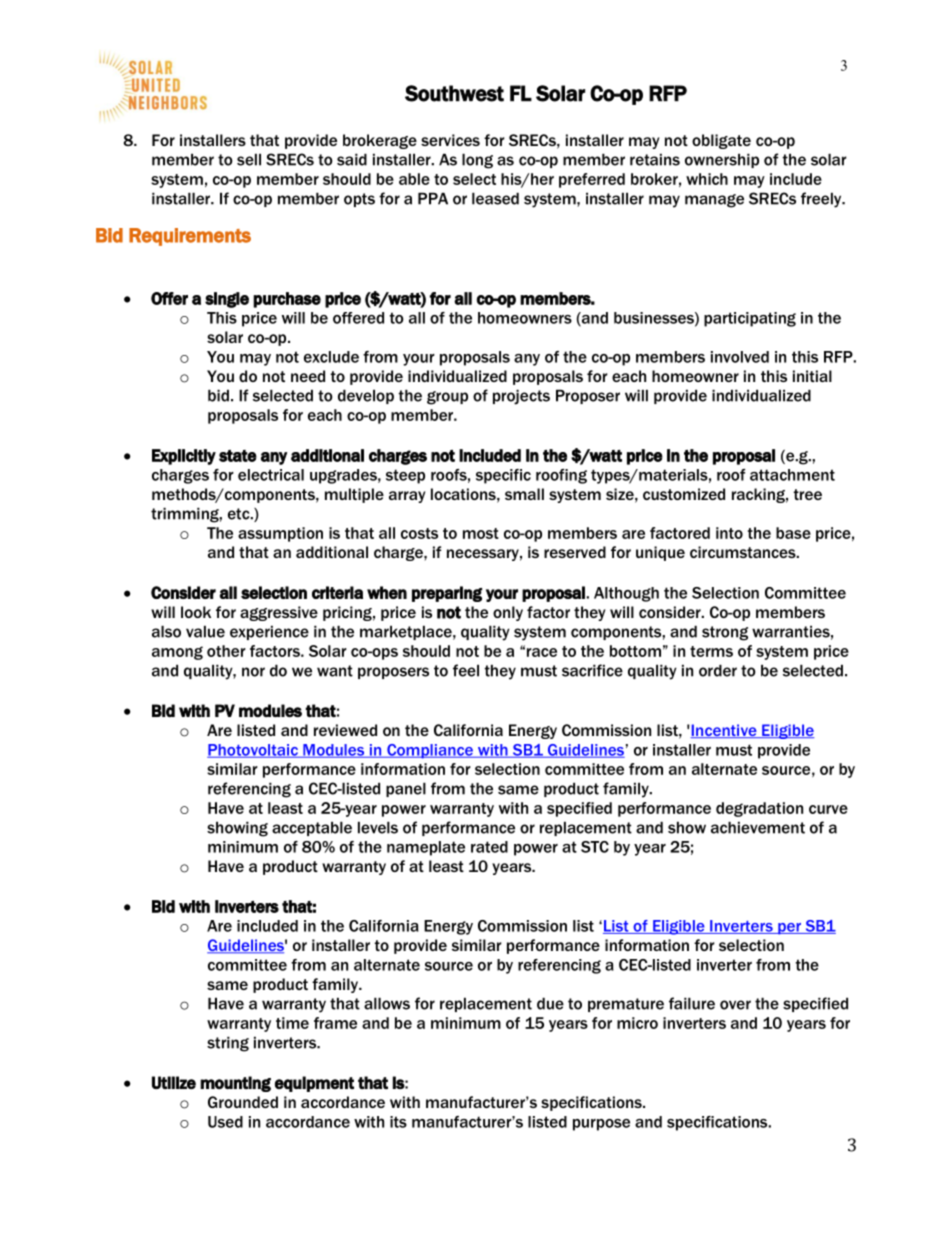 The height and width of the document is (1233, 952). I want to click on nor, so click(253, 672).
